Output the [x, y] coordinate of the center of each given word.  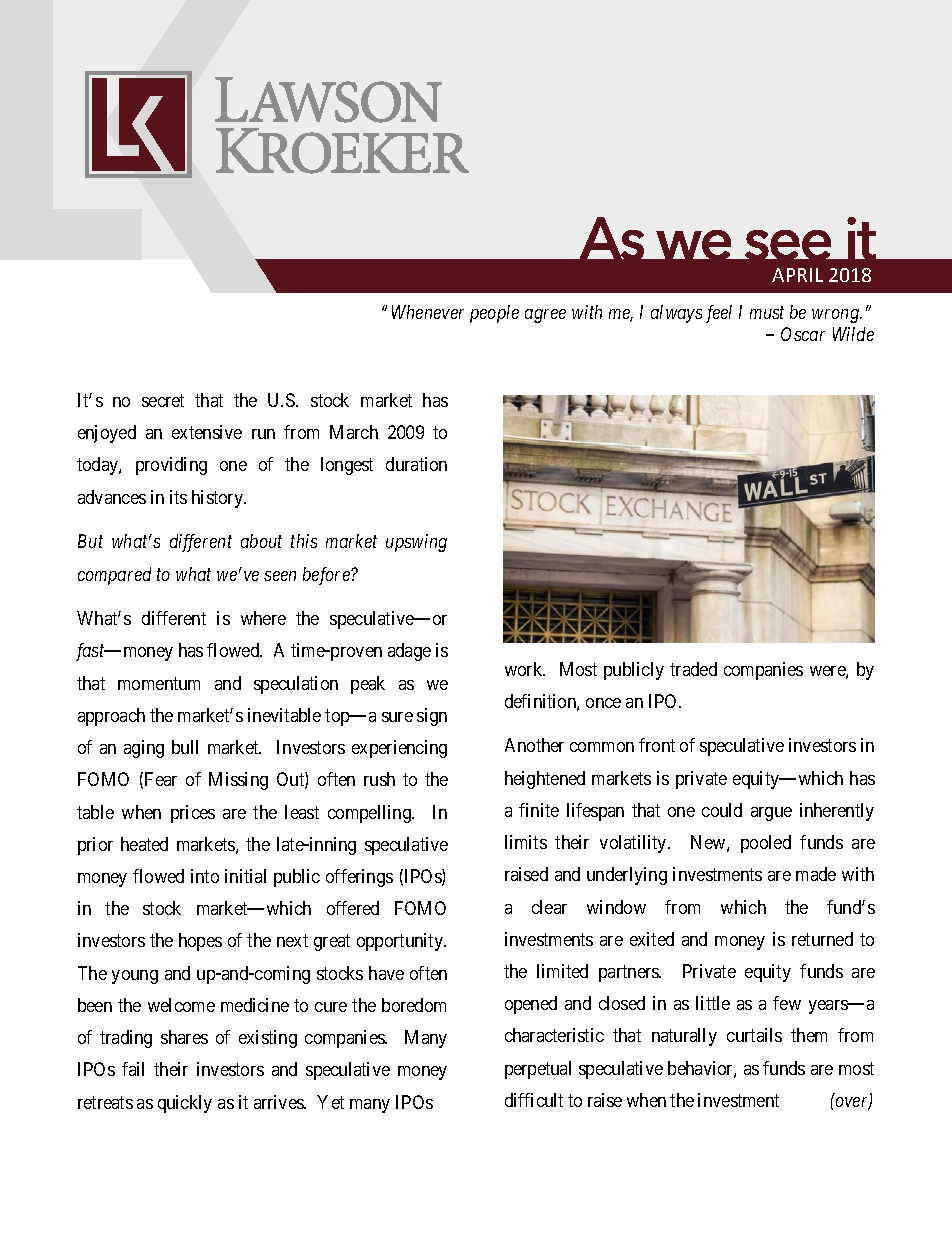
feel [719, 314]
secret [163, 400]
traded [693, 669]
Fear [161, 779]
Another [534, 745]
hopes [200, 942]
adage [409, 652]
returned [822, 939]
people [494, 314]
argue [771, 814]
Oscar [803, 334]
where [263, 618]
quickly [185, 1104]
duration [416, 464]
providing [171, 466]
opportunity [401, 942]
